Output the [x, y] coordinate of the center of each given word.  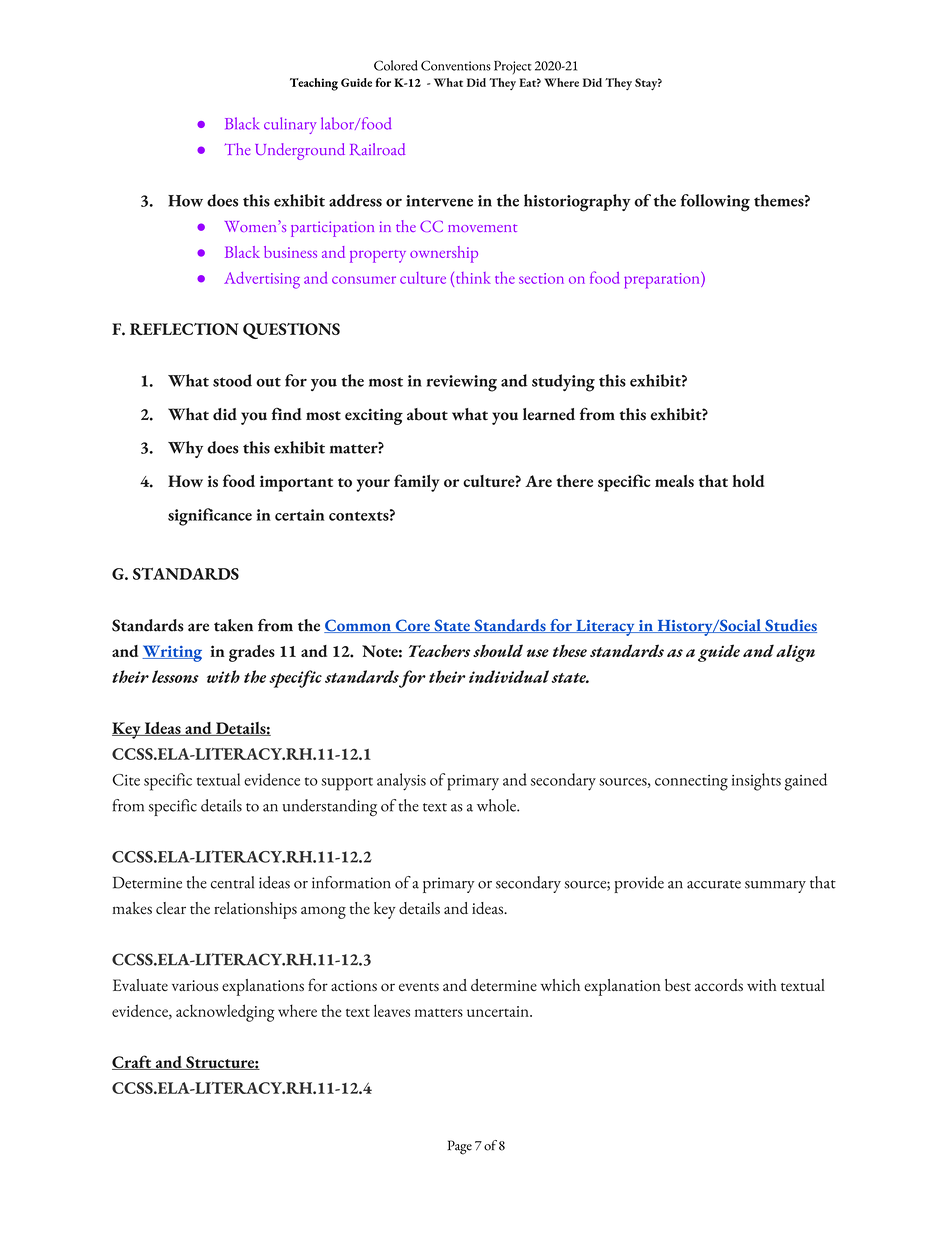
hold [748, 481]
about [427, 414]
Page [460, 1147]
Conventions [456, 65]
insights [756, 782]
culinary [290, 125]
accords [719, 985]
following [715, 203]
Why [185, 449]
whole [497, 805]
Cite [126, 780]
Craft [133, 1062]
